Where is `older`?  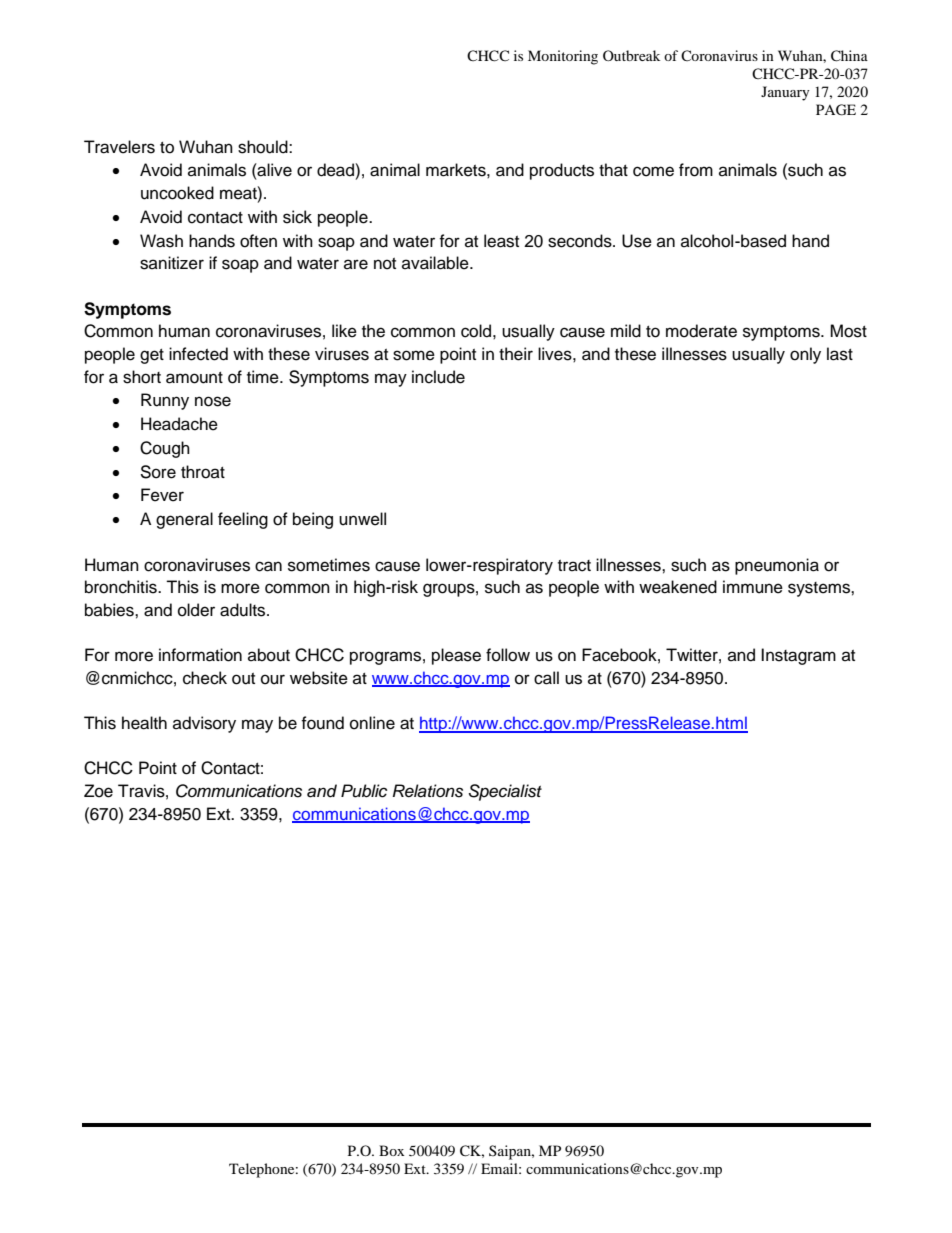 older is located at coordinates (196, 610).
